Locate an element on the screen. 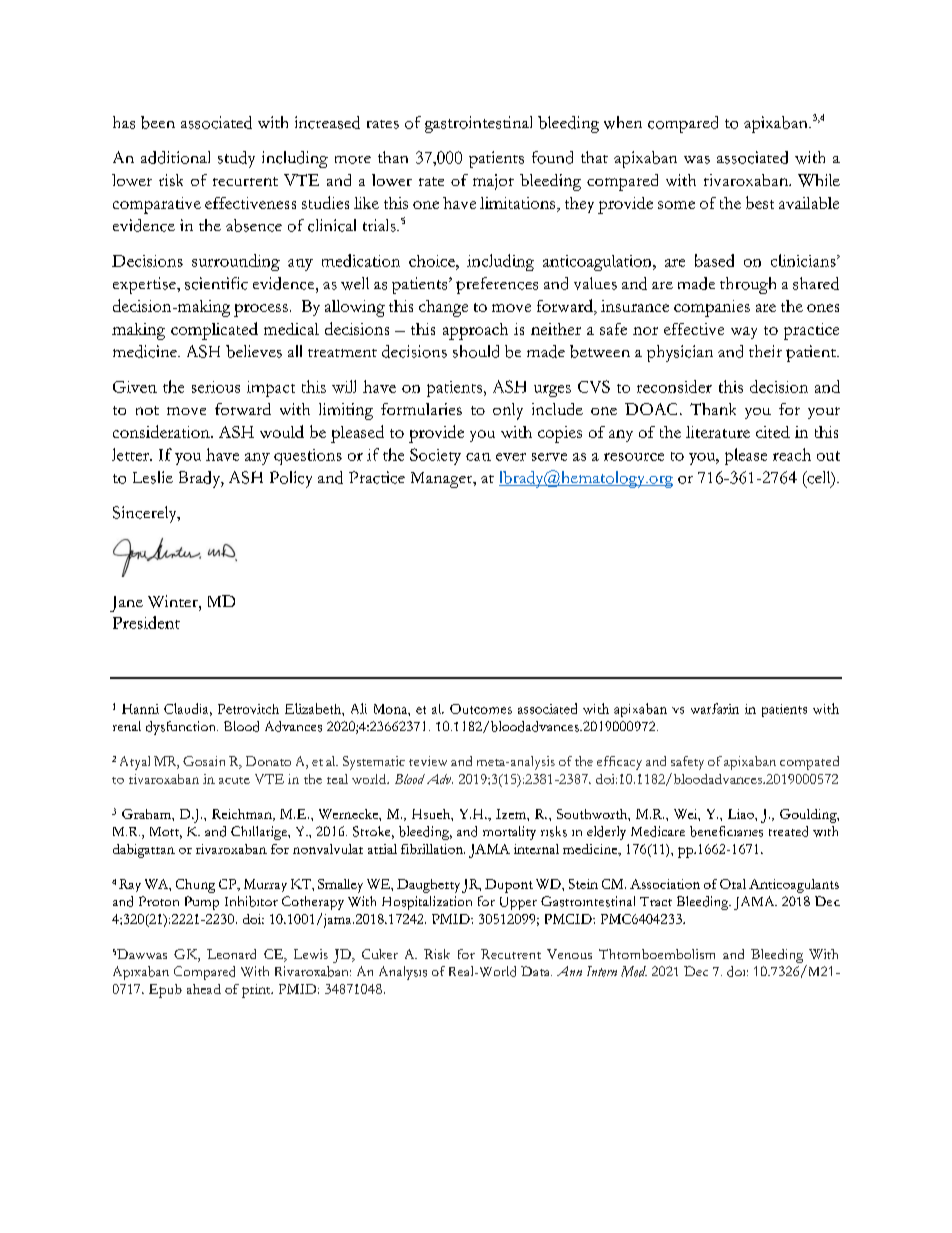  Data is located at coordinates (536, 971).
